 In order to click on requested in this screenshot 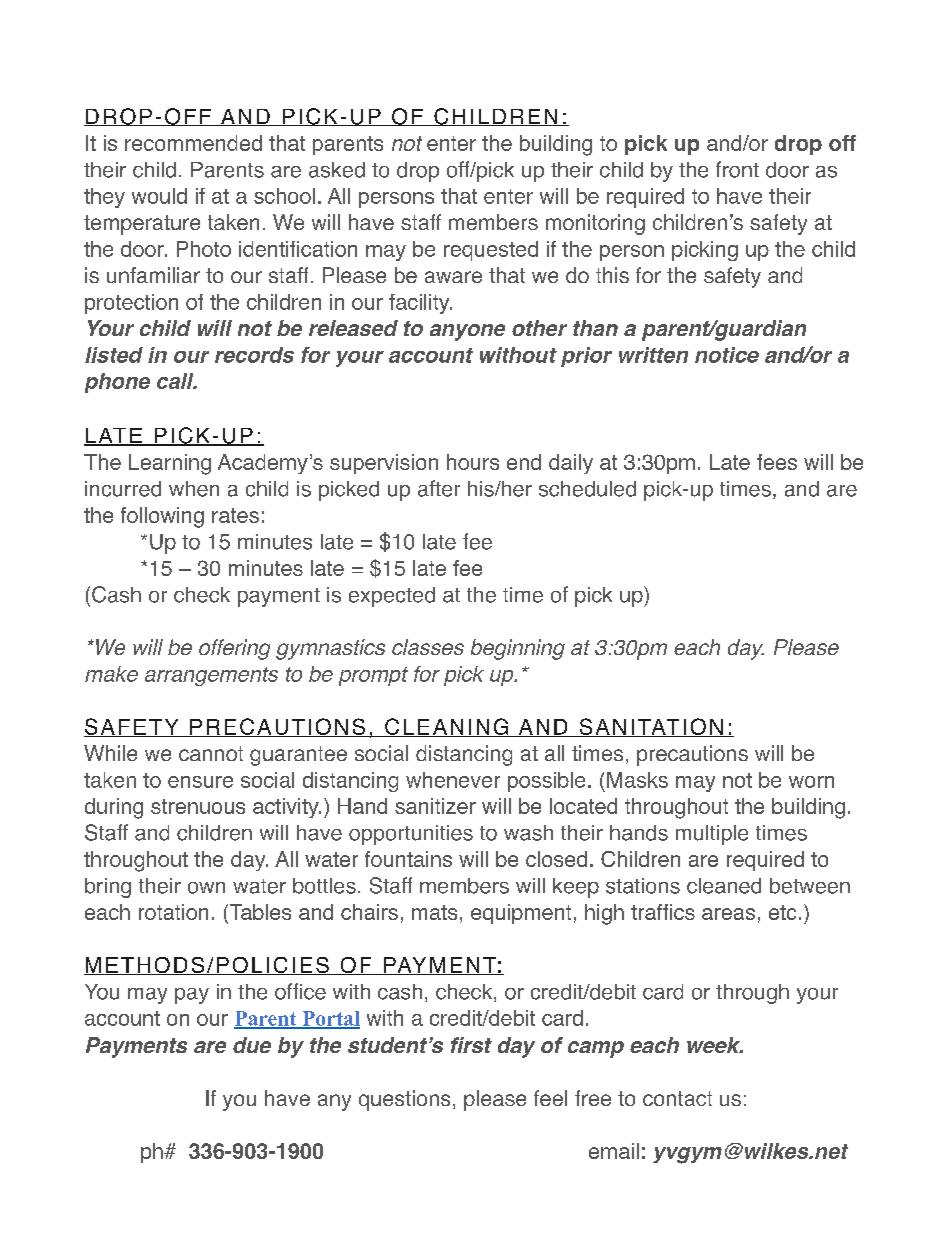, I will do `click(491, 251)`.
